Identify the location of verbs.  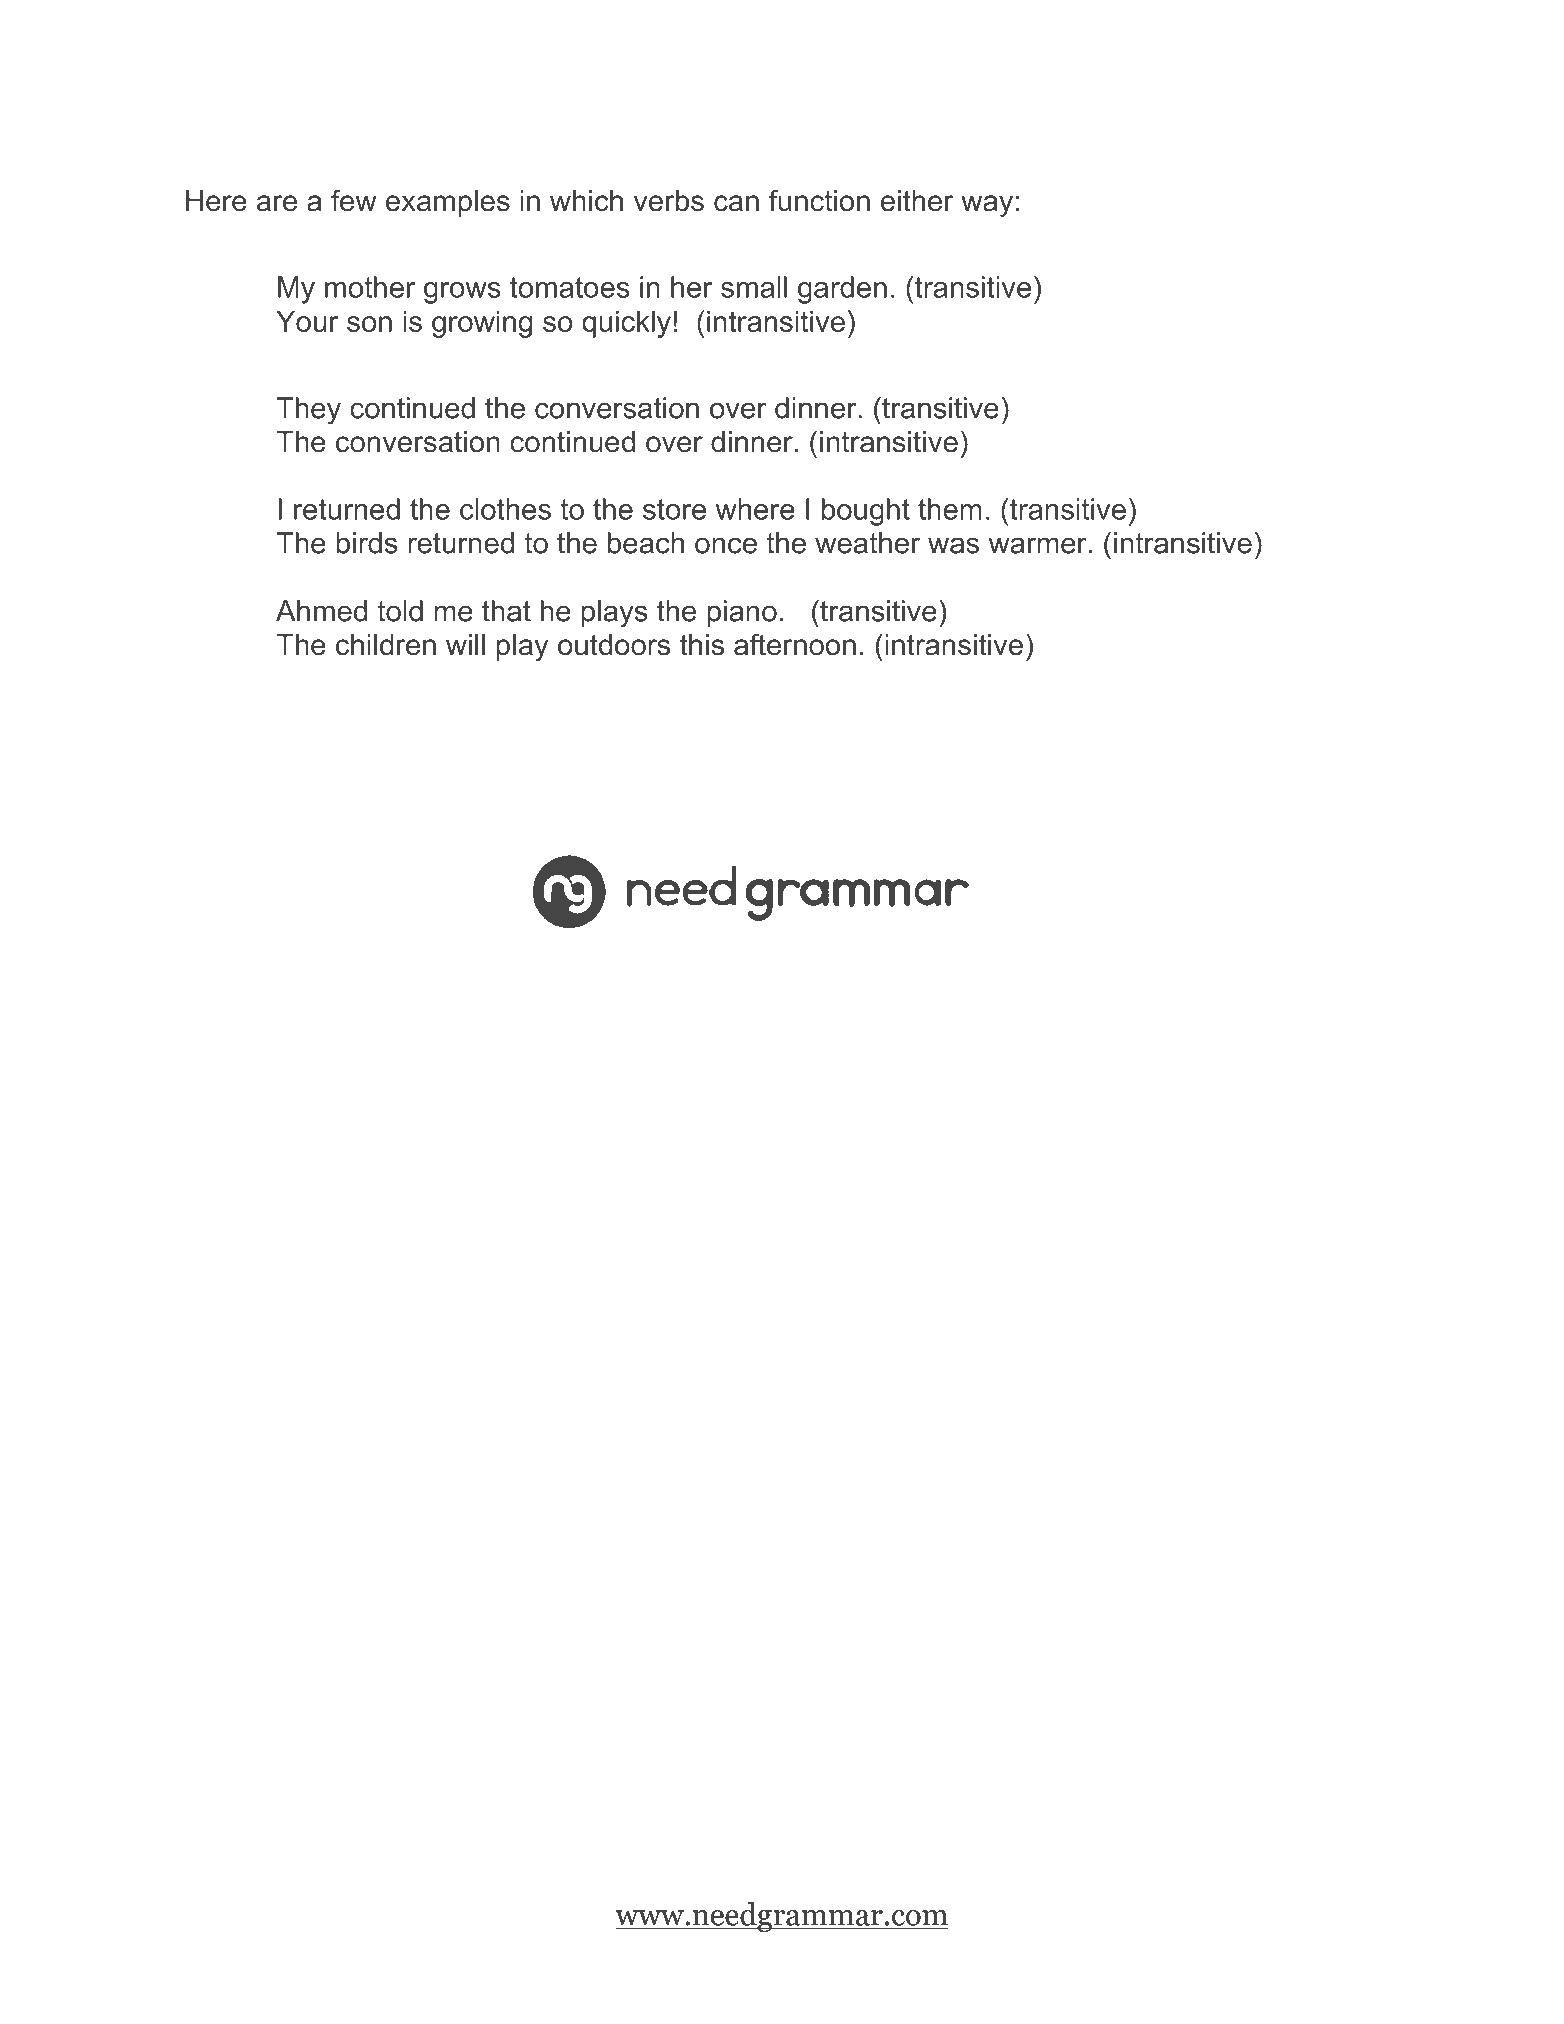
(669, 201).
